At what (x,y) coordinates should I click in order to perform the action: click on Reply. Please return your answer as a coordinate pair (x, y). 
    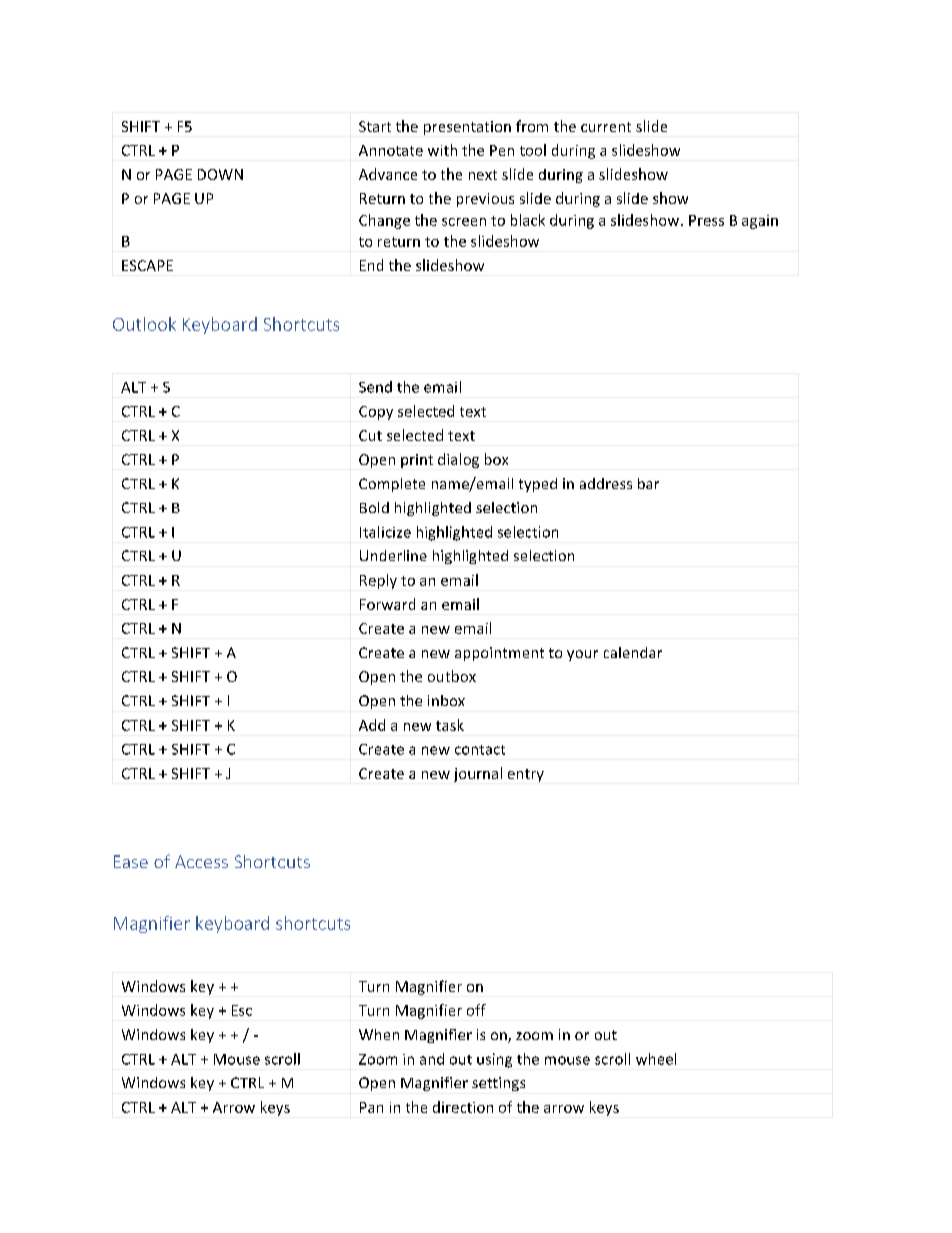
    Looking at the image, I should click on (378, 581).
